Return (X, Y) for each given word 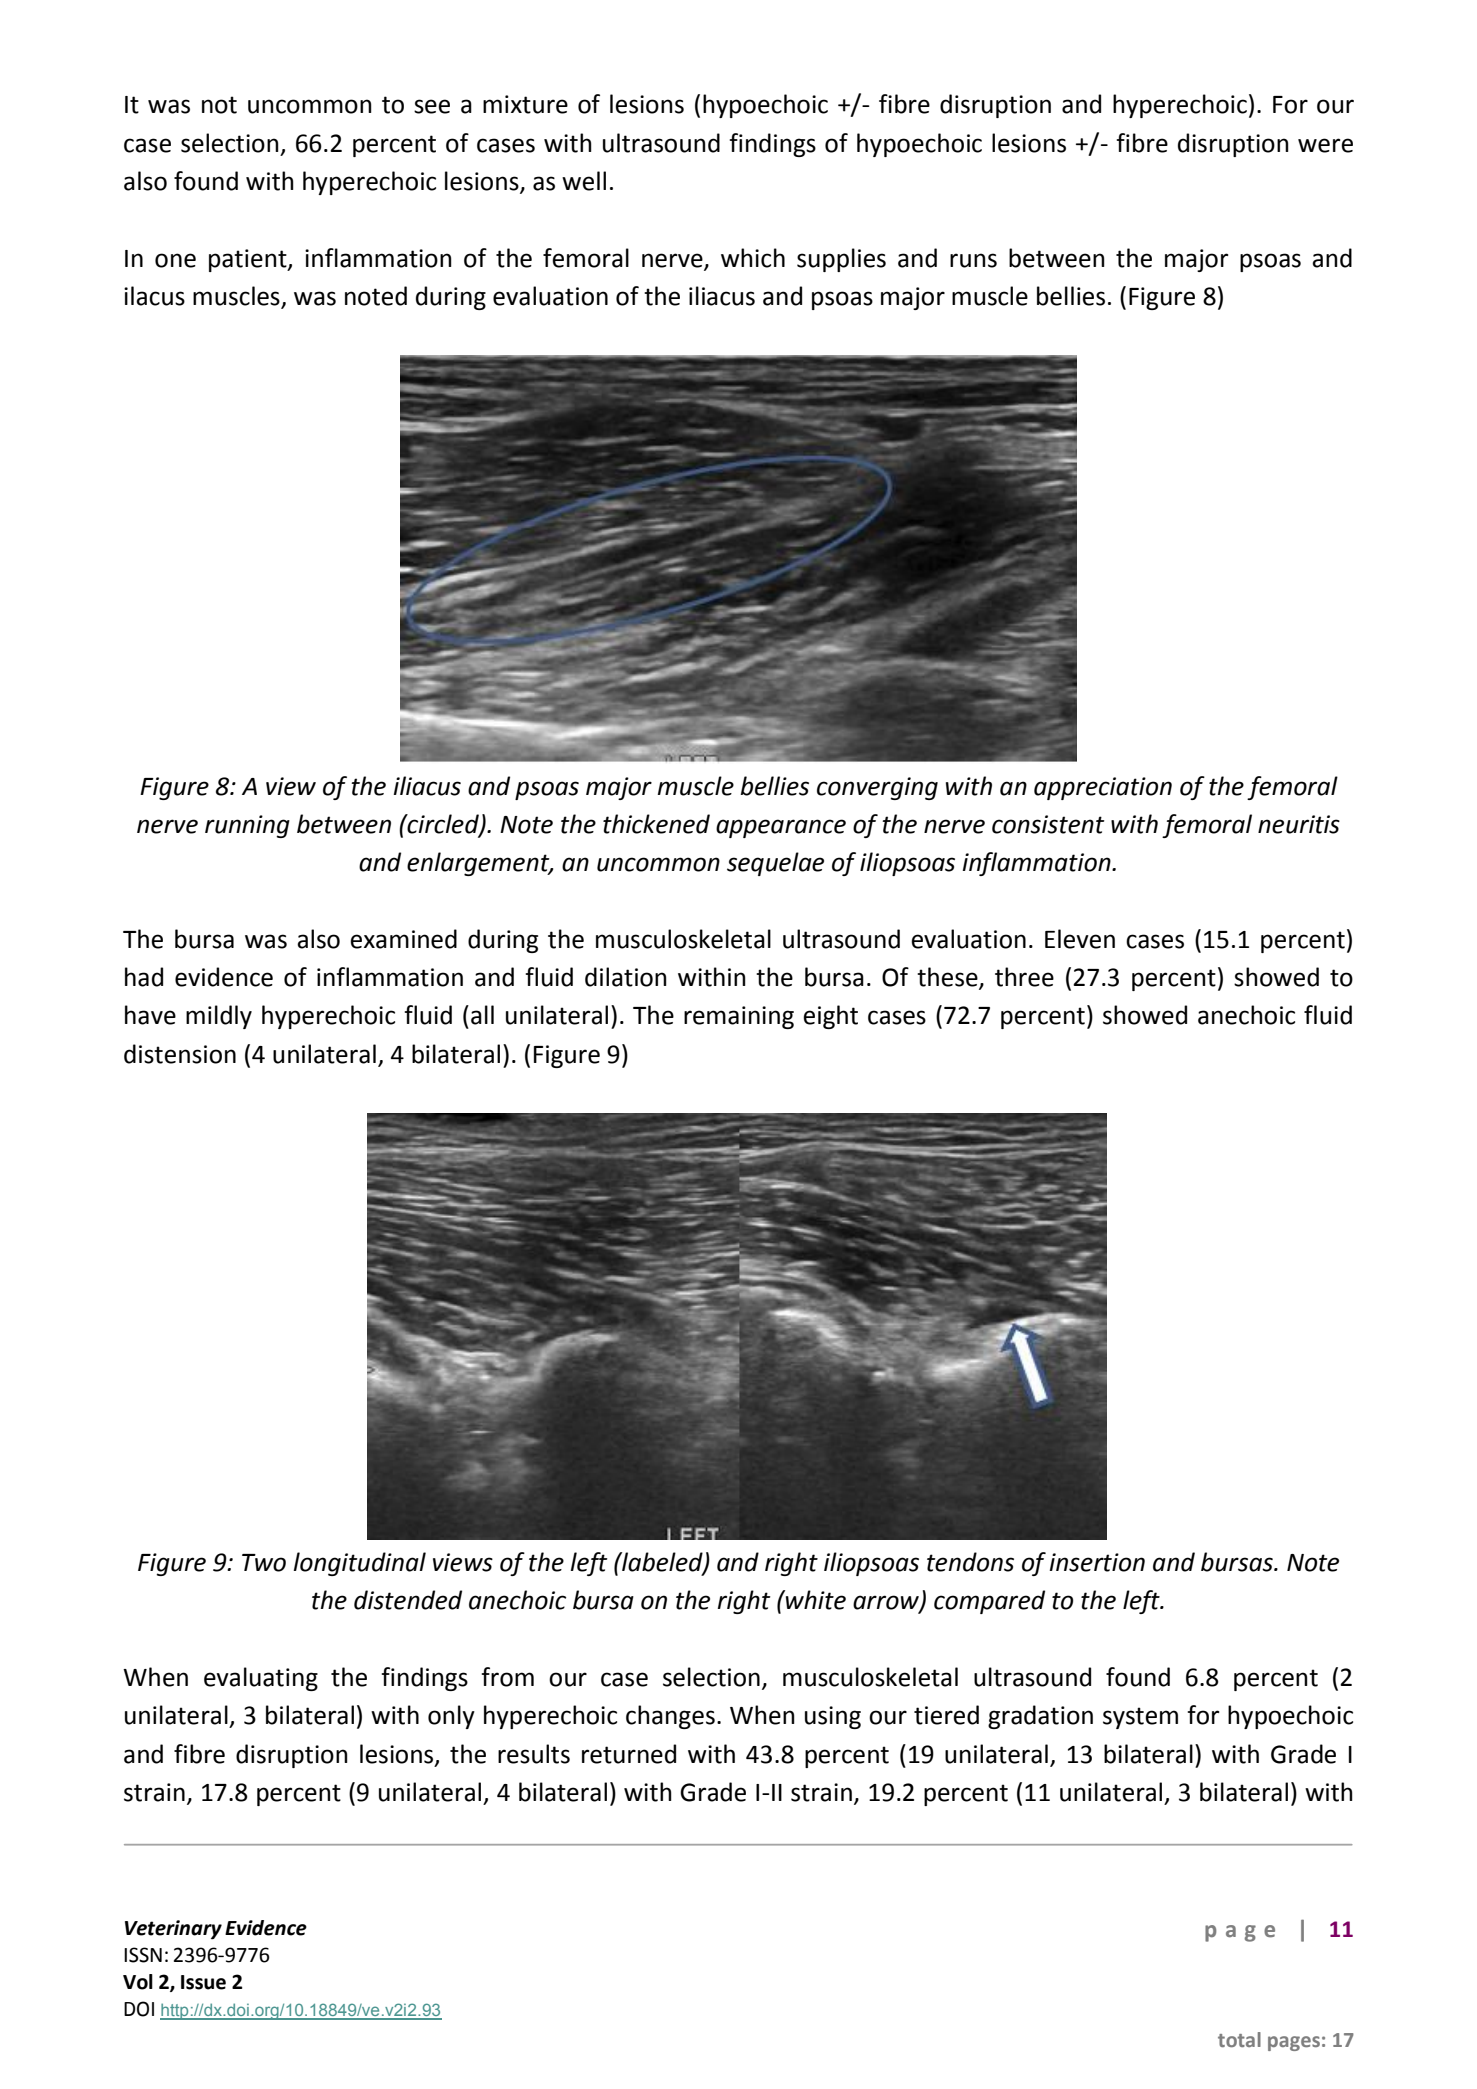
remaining (739, 1017)
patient (249, 260)
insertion (1097, 1562)
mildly (219, 1017)
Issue (203, 1982)
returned (629, 1754)
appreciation (1103, 788)
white (815, 1600)
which (753, 258)
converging (877, 788)
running (247, 826)
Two (264, 1563)
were (1325, 145)
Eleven (1080, 939)
